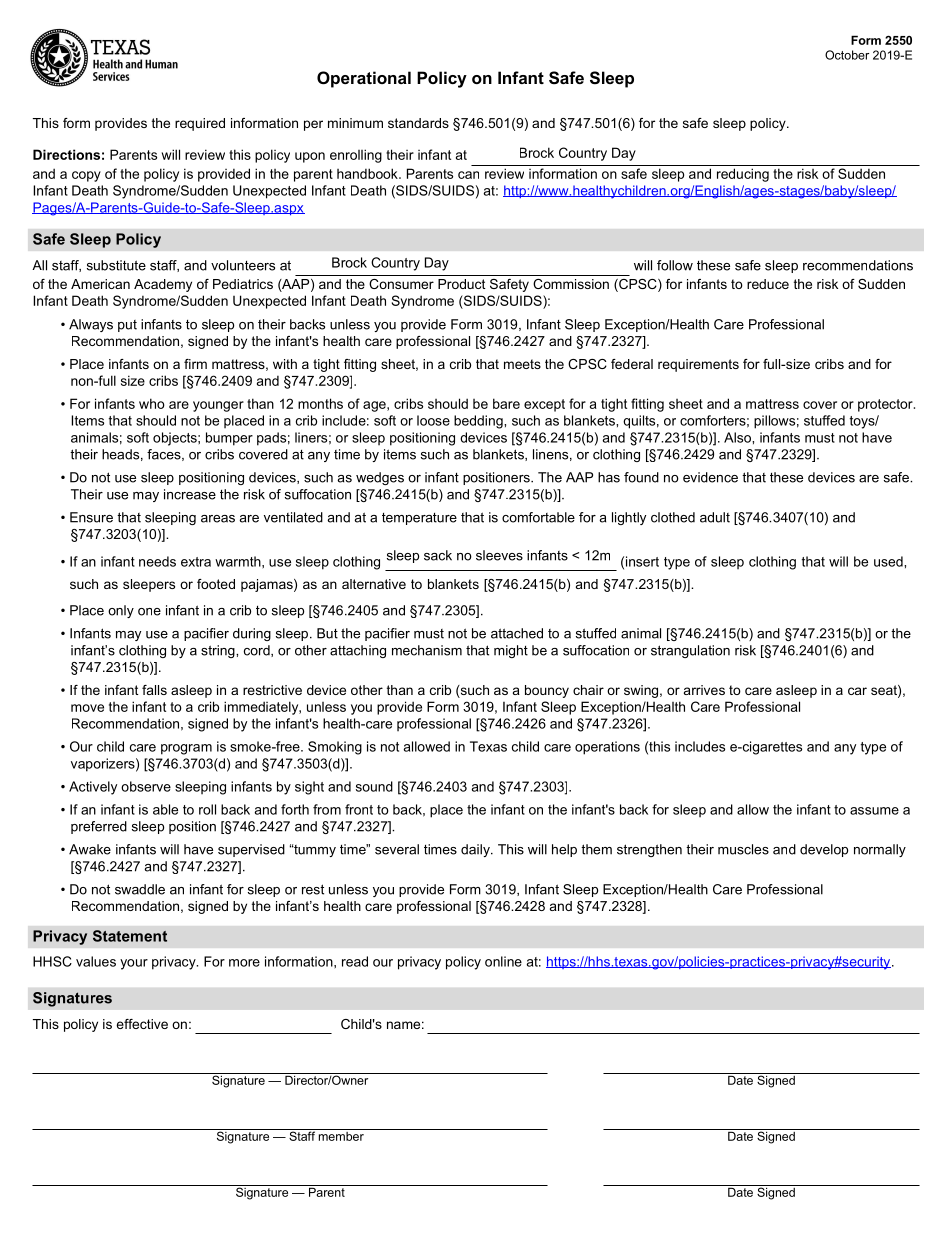  I want to click on standards, so click(418, 123).
